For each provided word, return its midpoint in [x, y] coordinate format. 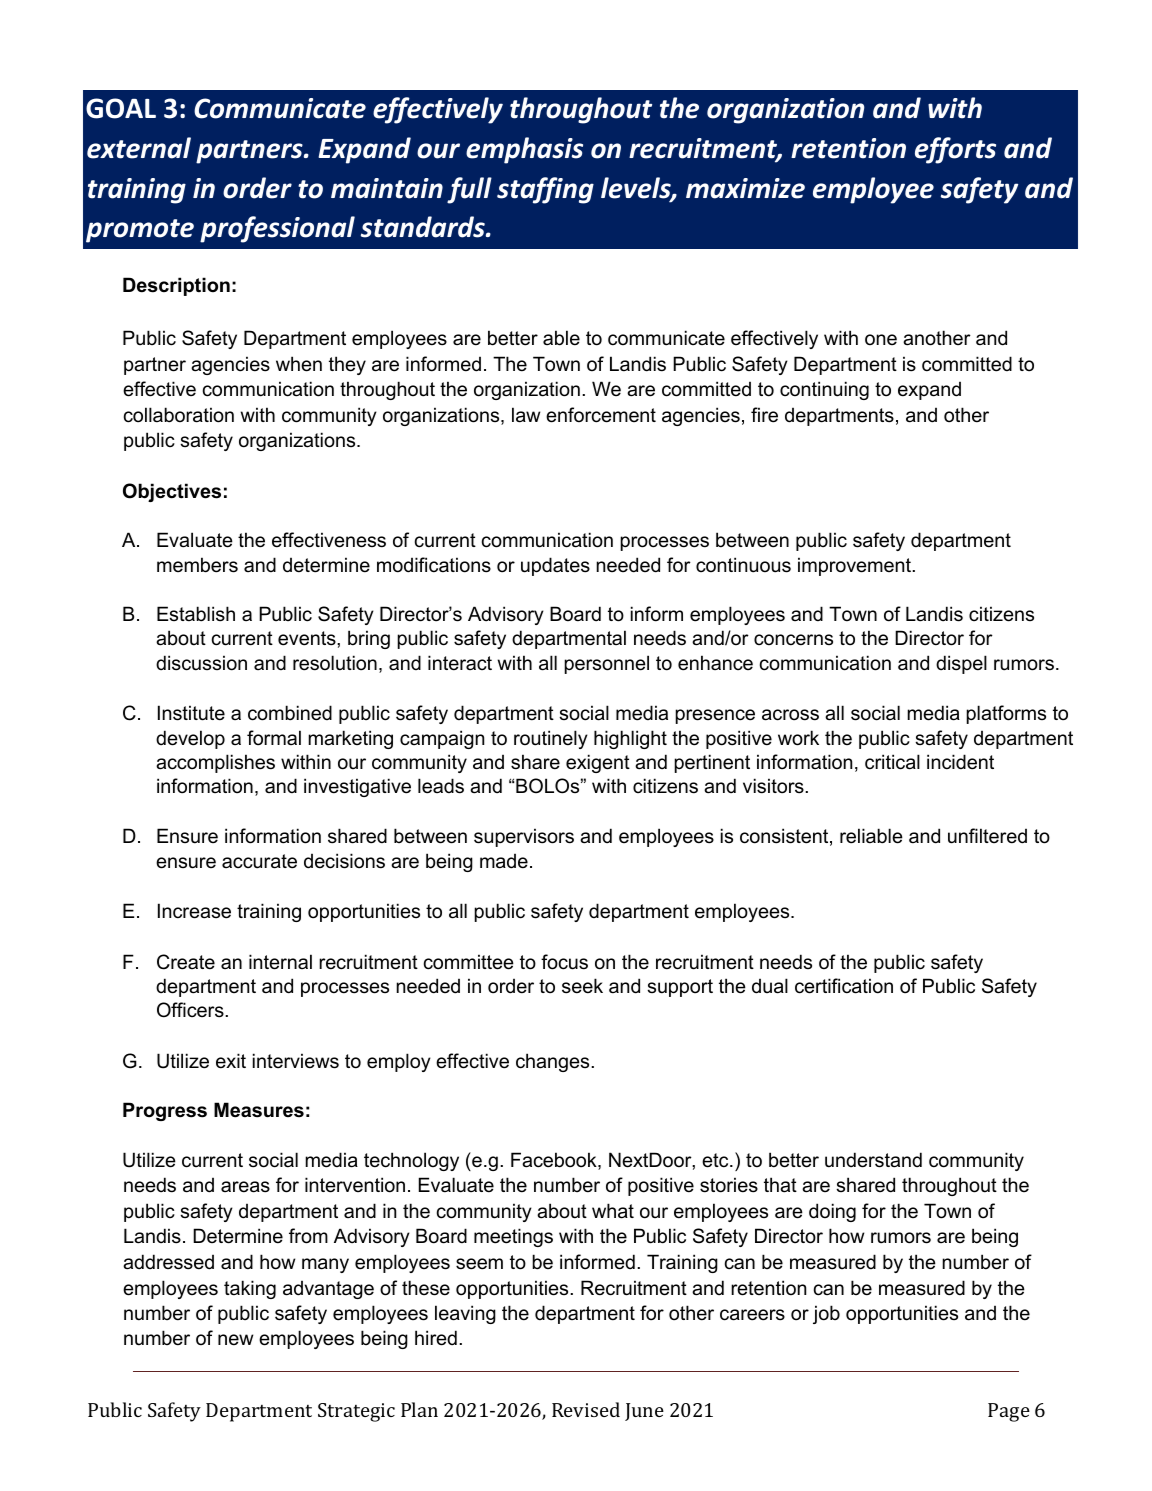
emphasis [524, 150]
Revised [586, 1409]
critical [892, 762]
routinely [551, 739]
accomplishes [215, 763]
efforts [955, 150]
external [139, 148]
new [235, 1340]
